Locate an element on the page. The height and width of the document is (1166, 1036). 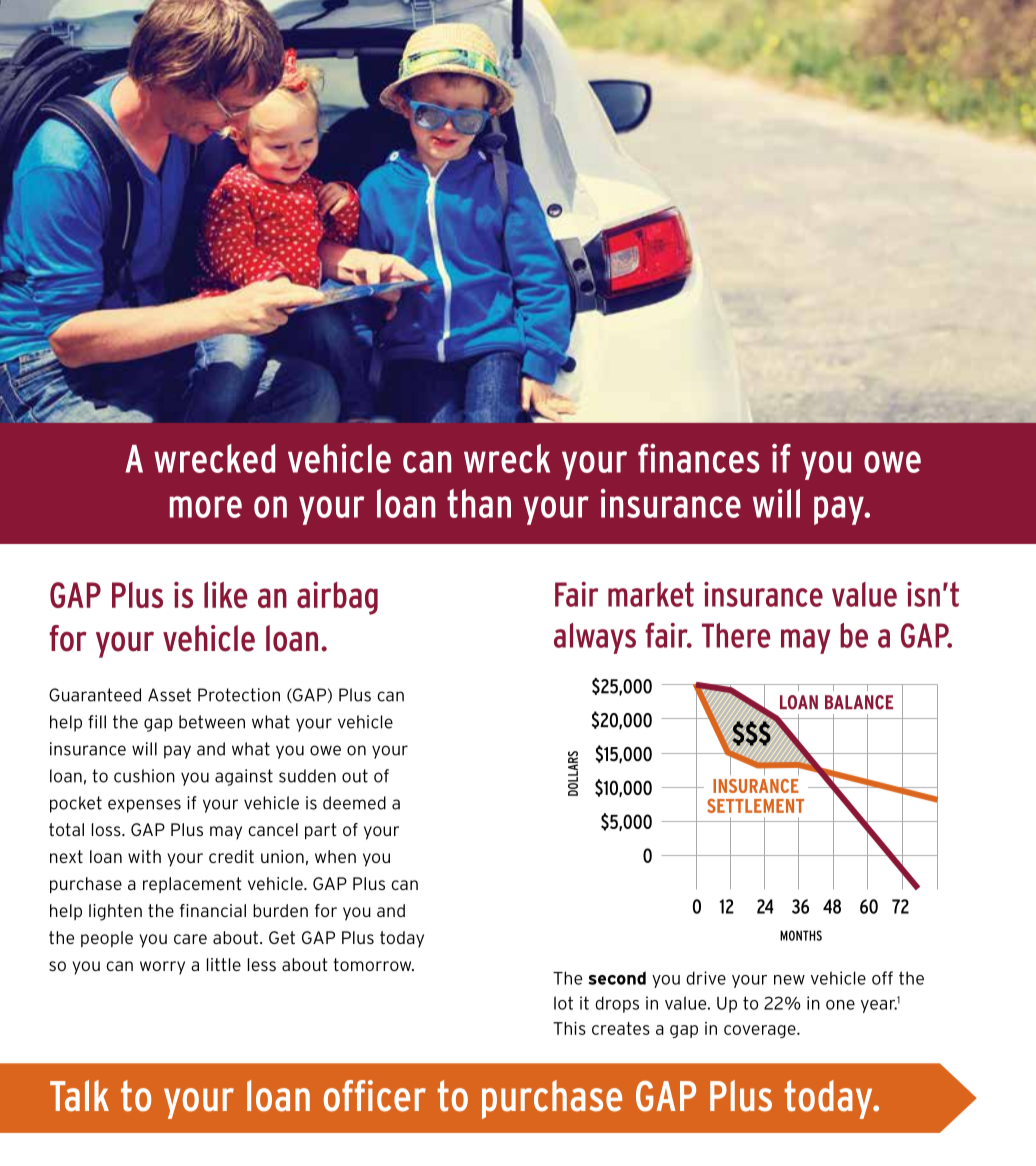
like is located at coordinates (226, 594).
